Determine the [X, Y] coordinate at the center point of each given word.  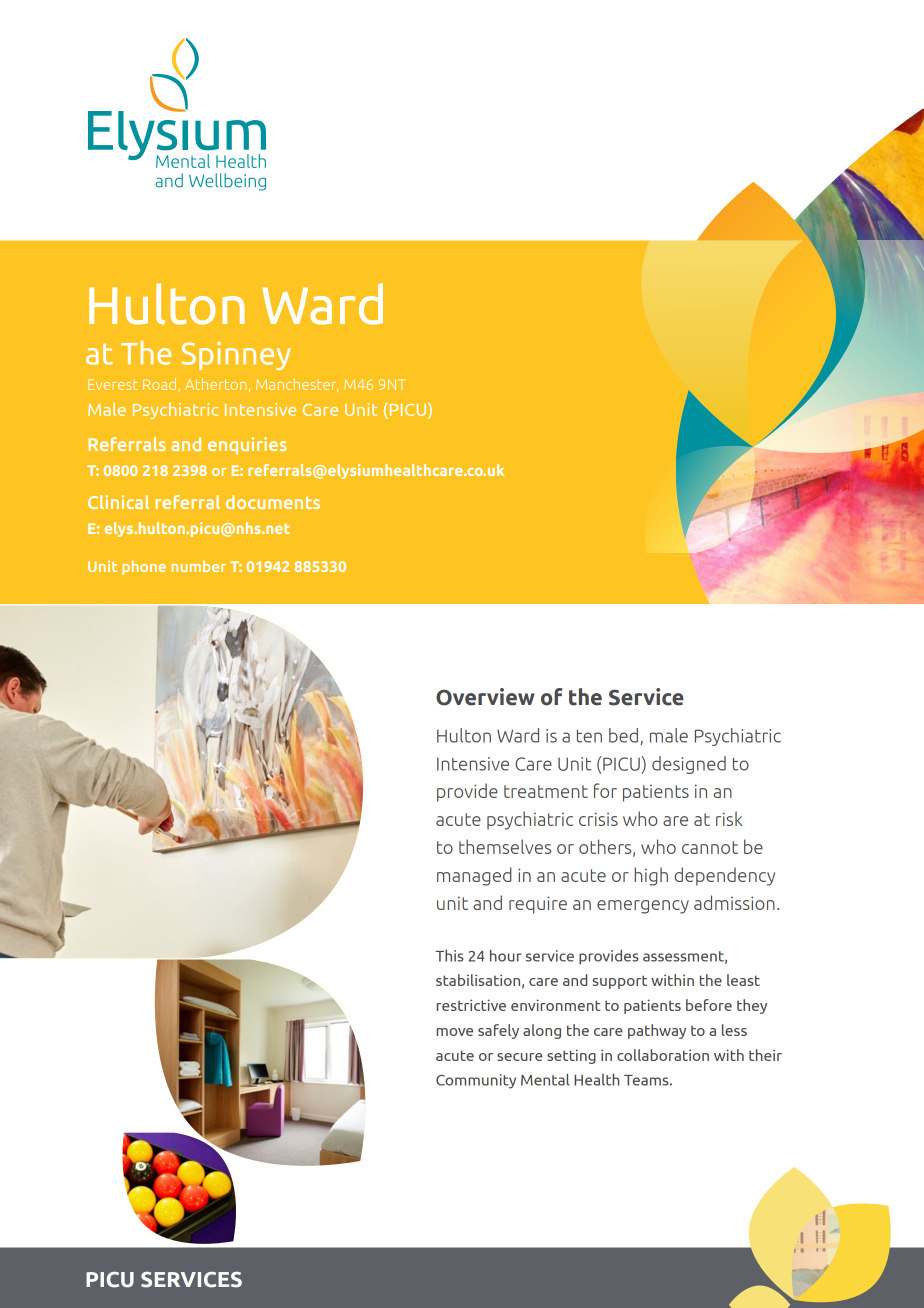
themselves [505, 846]
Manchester [297, 385]
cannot [710, 847]
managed [474, 876]
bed [625, 736]
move [454, 1032]
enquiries [247, 445]
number [199, 566]
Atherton [215, 384]
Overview [485, 697]
